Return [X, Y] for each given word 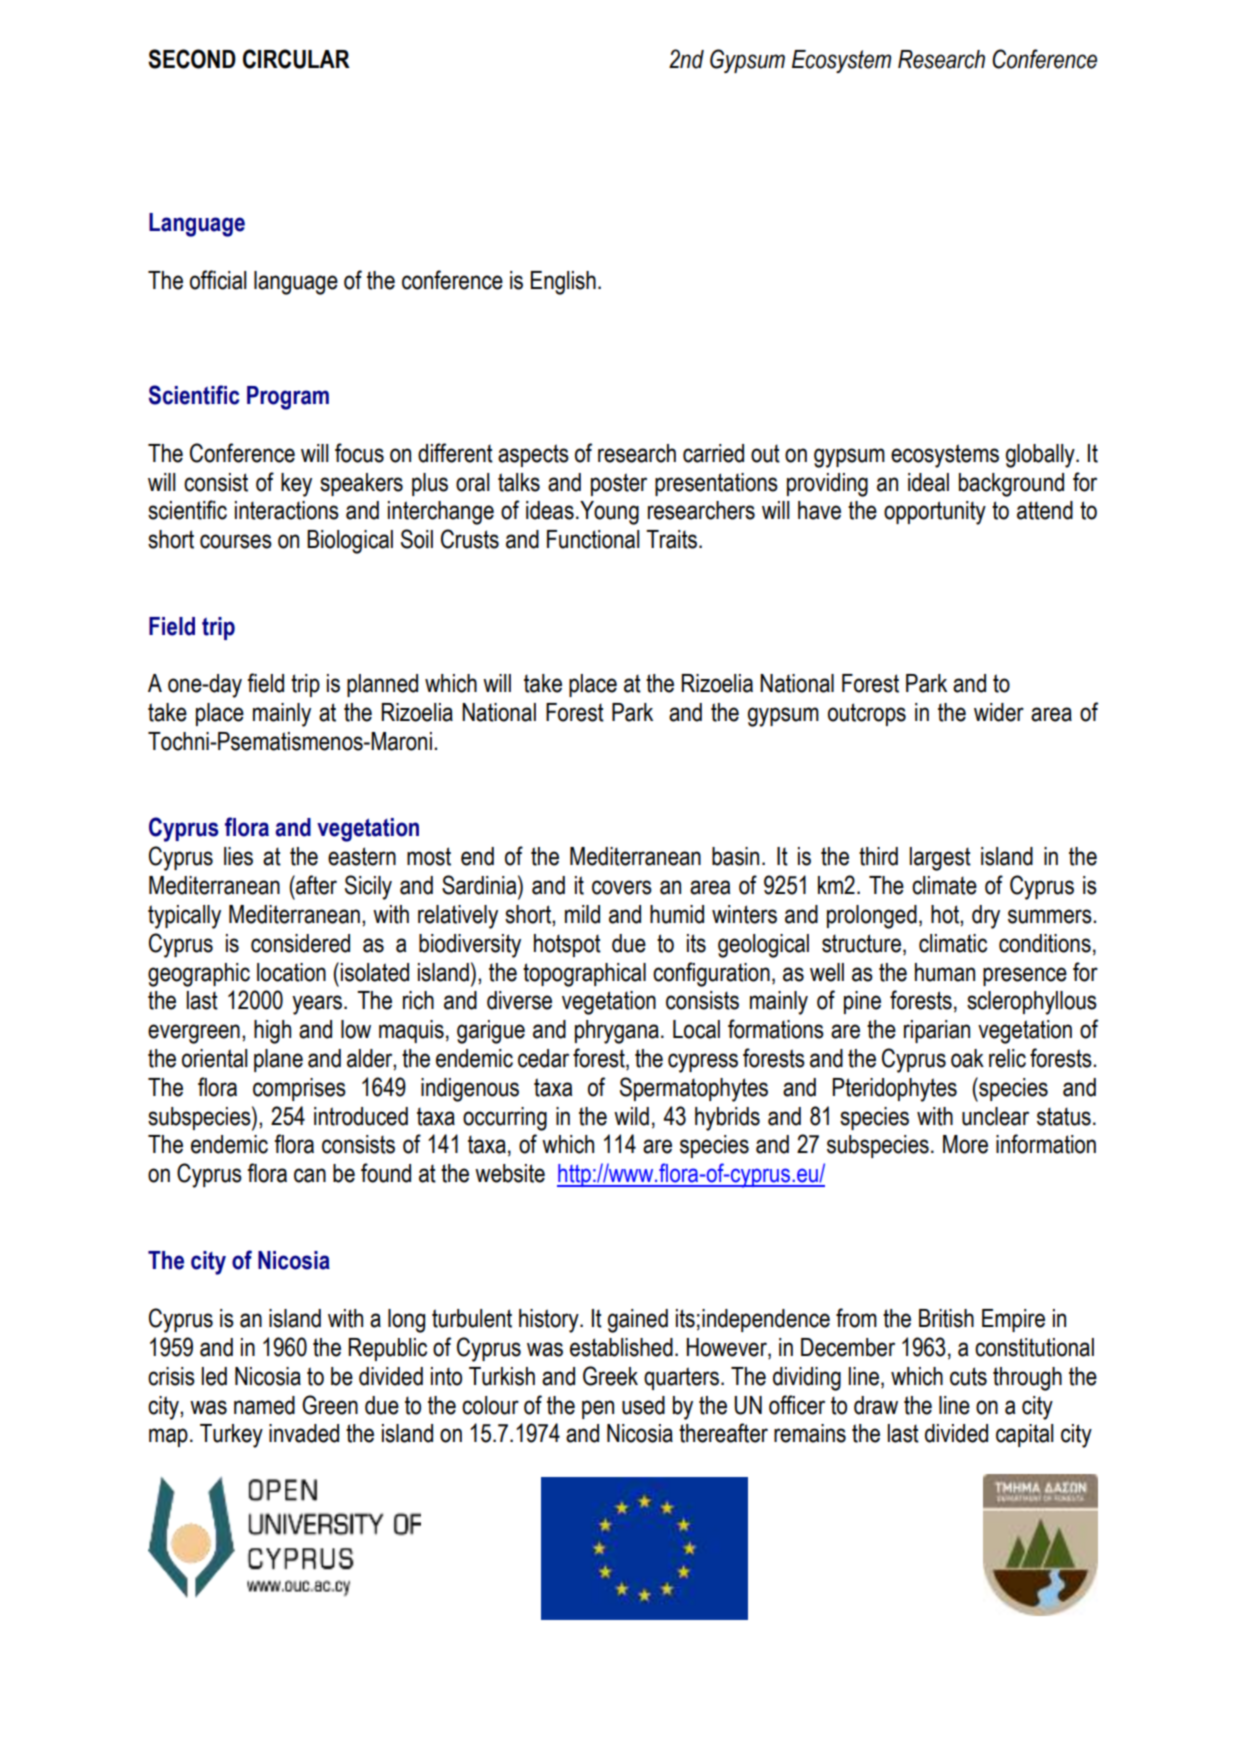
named [264, 1405]
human [945, 972]
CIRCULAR [296, 59]
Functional [593, 539]
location [291, 972]
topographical [584, 975]
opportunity [935, 513]
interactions [287, 510]
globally [1041, 456]
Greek [610, 1376]
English [563, 283]
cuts [968, 1376]
